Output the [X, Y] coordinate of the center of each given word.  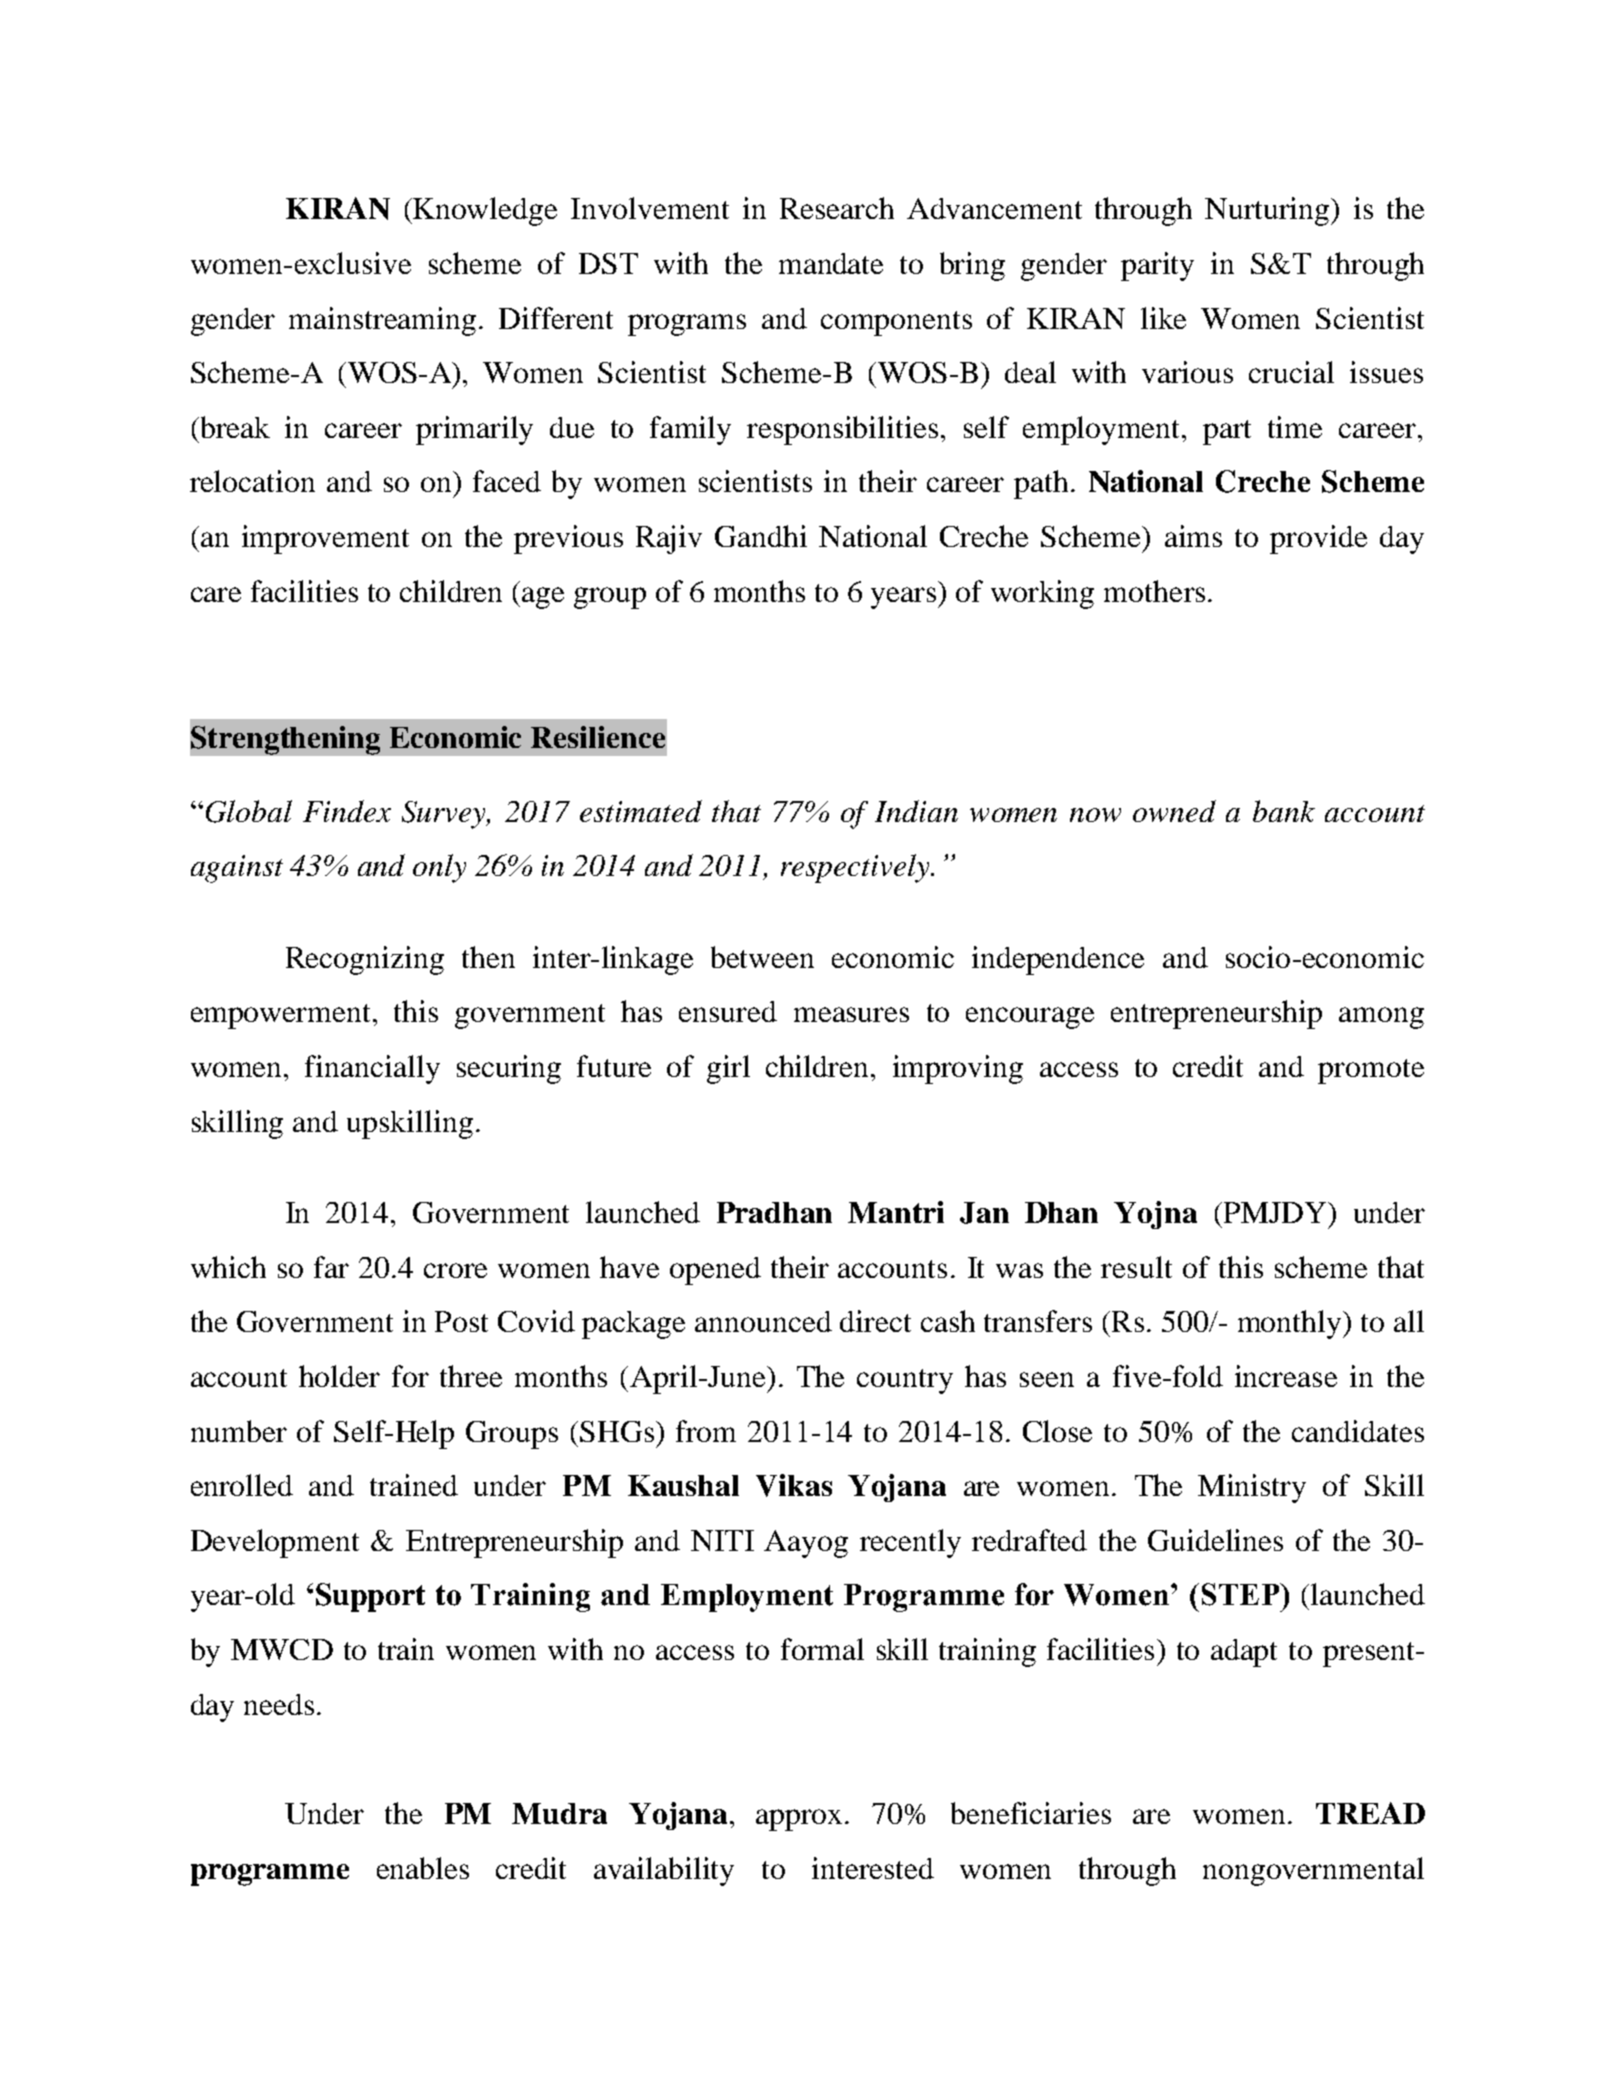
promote [1371, 1071]
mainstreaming [382, 321]
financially [372, 1069]
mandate [831, 263]
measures [851, 1014]
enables [423, 1868]
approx [801, 1820]
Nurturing [1268, 211]
